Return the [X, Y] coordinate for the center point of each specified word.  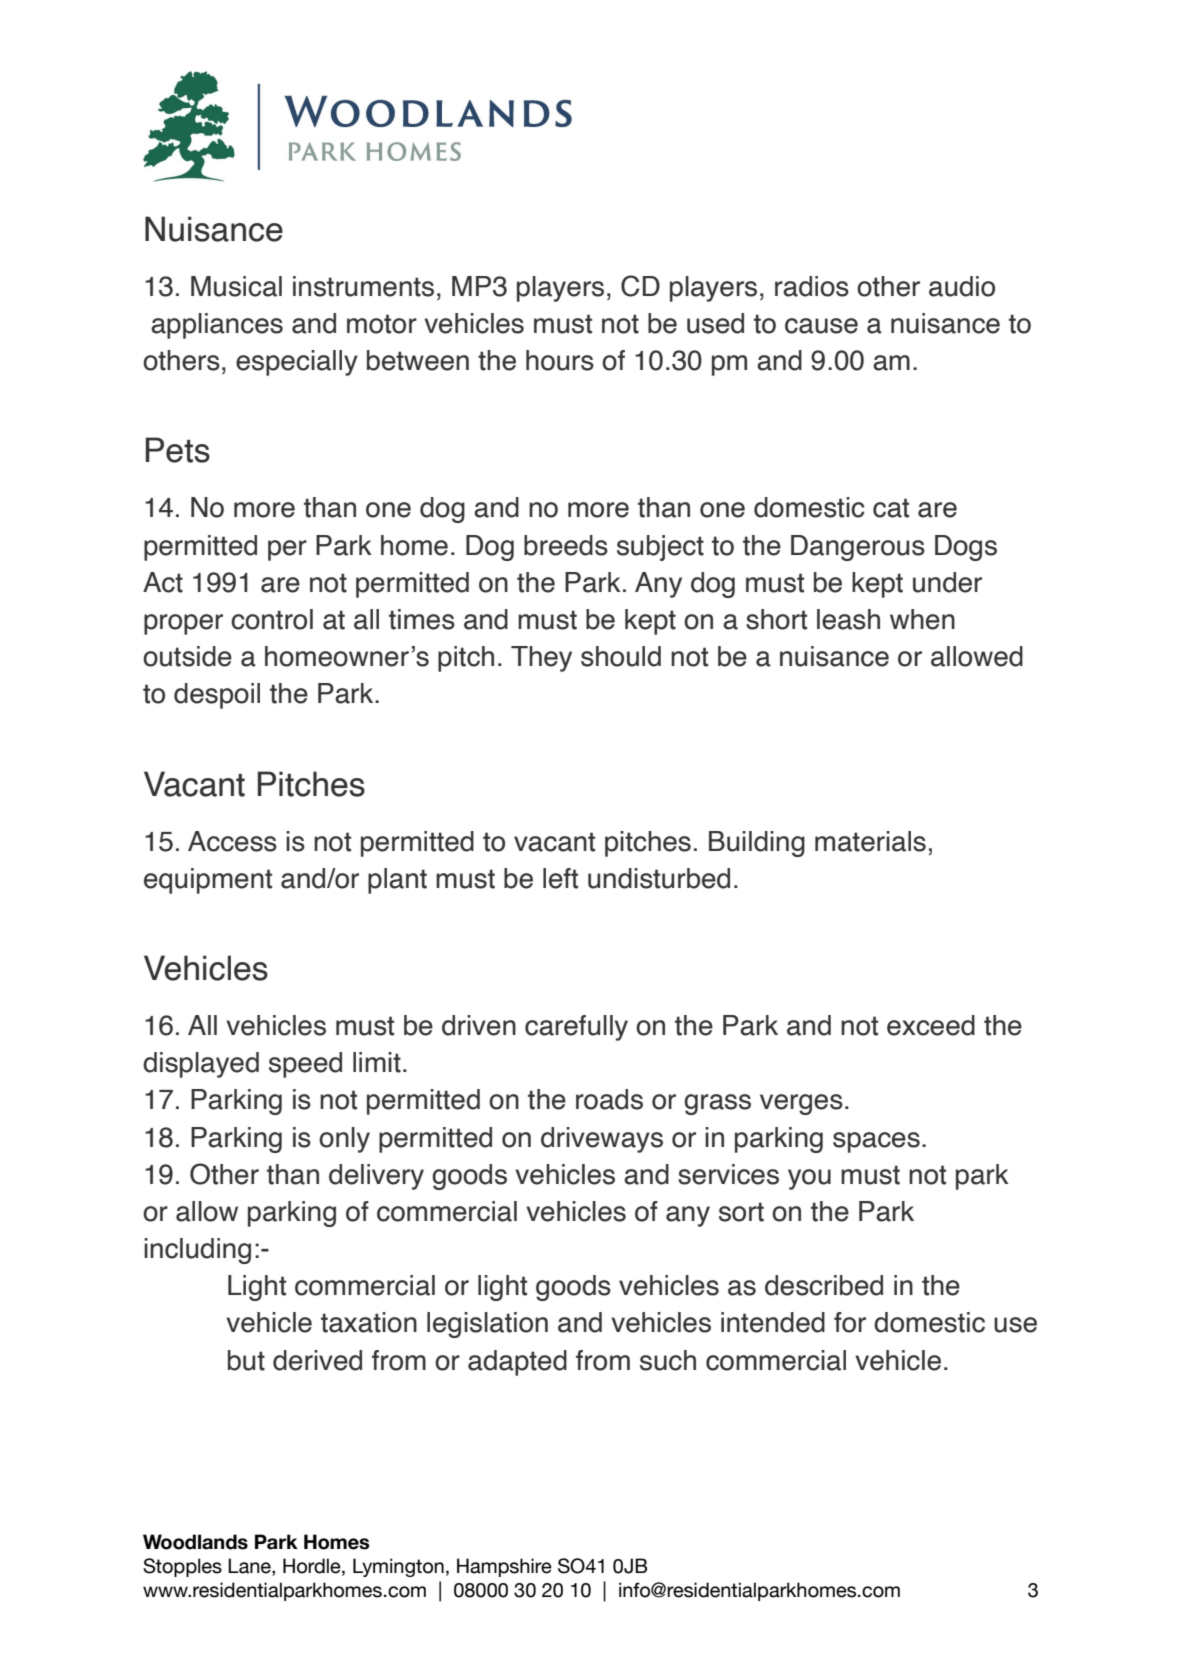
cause [821, 326]
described [824, 1285]
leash [848, 619]
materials [870, 841]
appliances [217, 326]
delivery [376, 1177]
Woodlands [195, 1542]
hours [560, 360]
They [541, 659]
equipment [208, 881]
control [272, 619]
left [560, 878]
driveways [602, 1140]
